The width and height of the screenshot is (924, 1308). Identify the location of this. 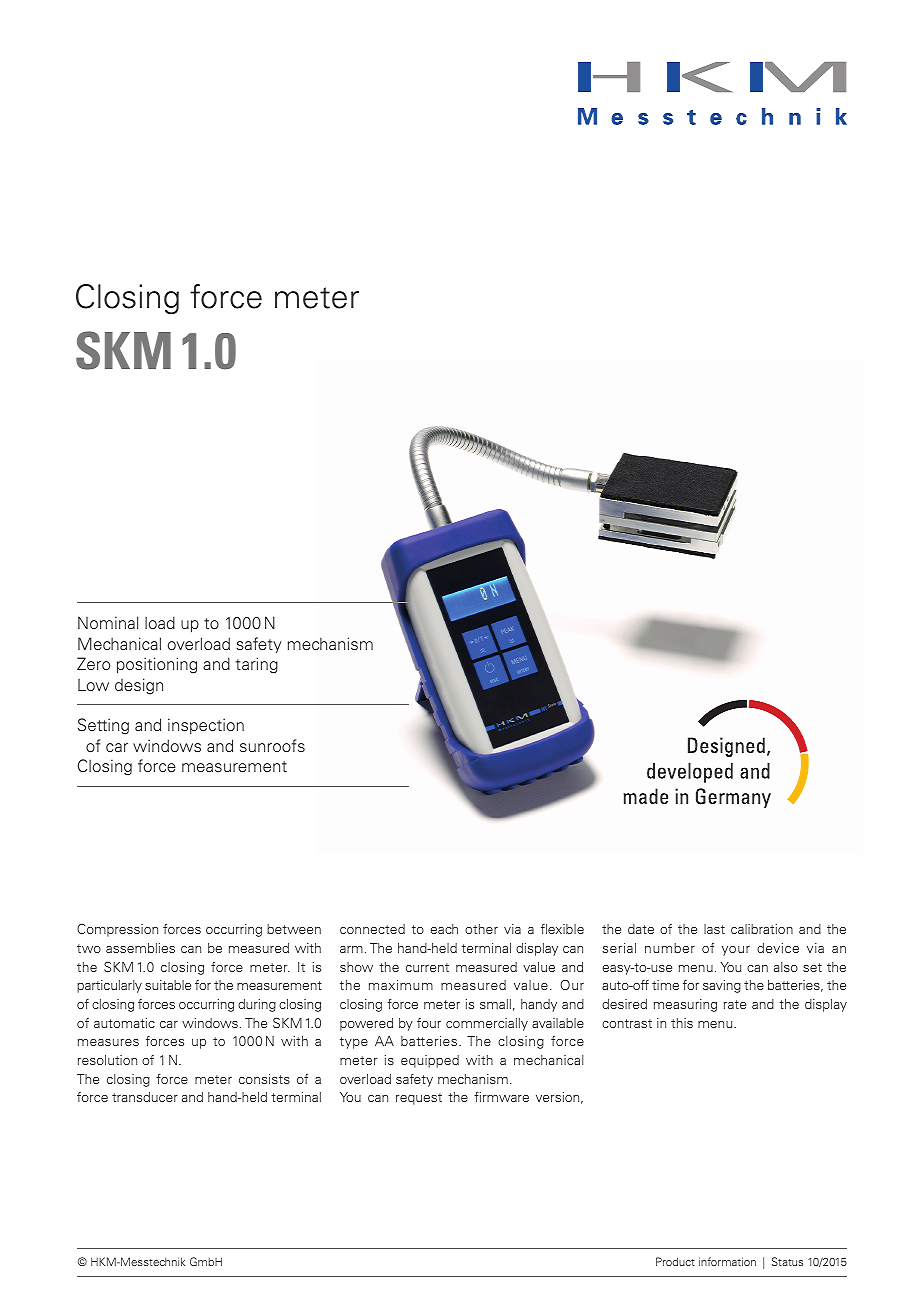
(682, 1023).
